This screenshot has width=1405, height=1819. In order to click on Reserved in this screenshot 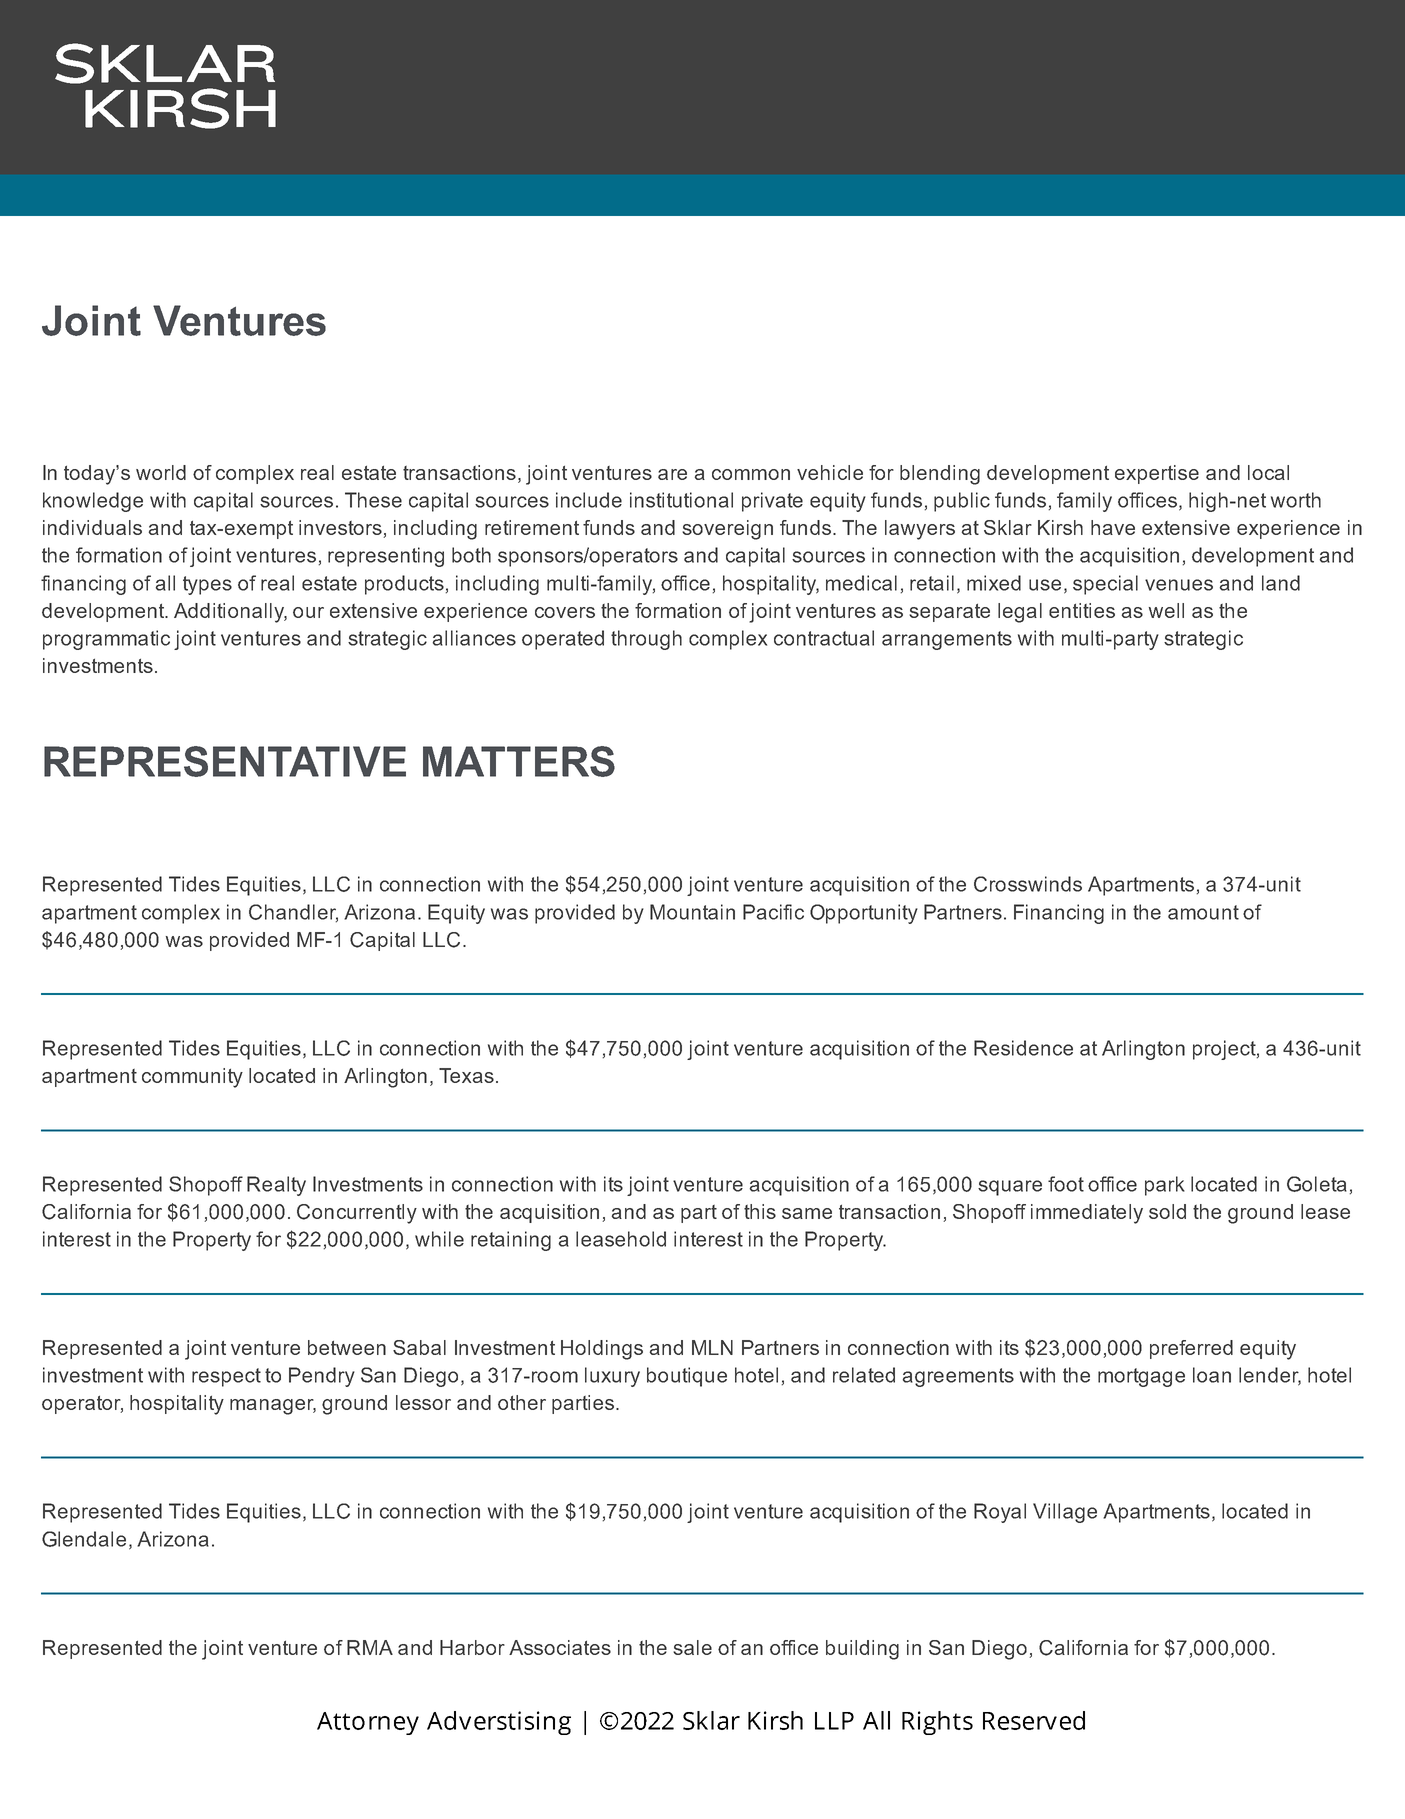, I will do `click(1034, 1720)`.
